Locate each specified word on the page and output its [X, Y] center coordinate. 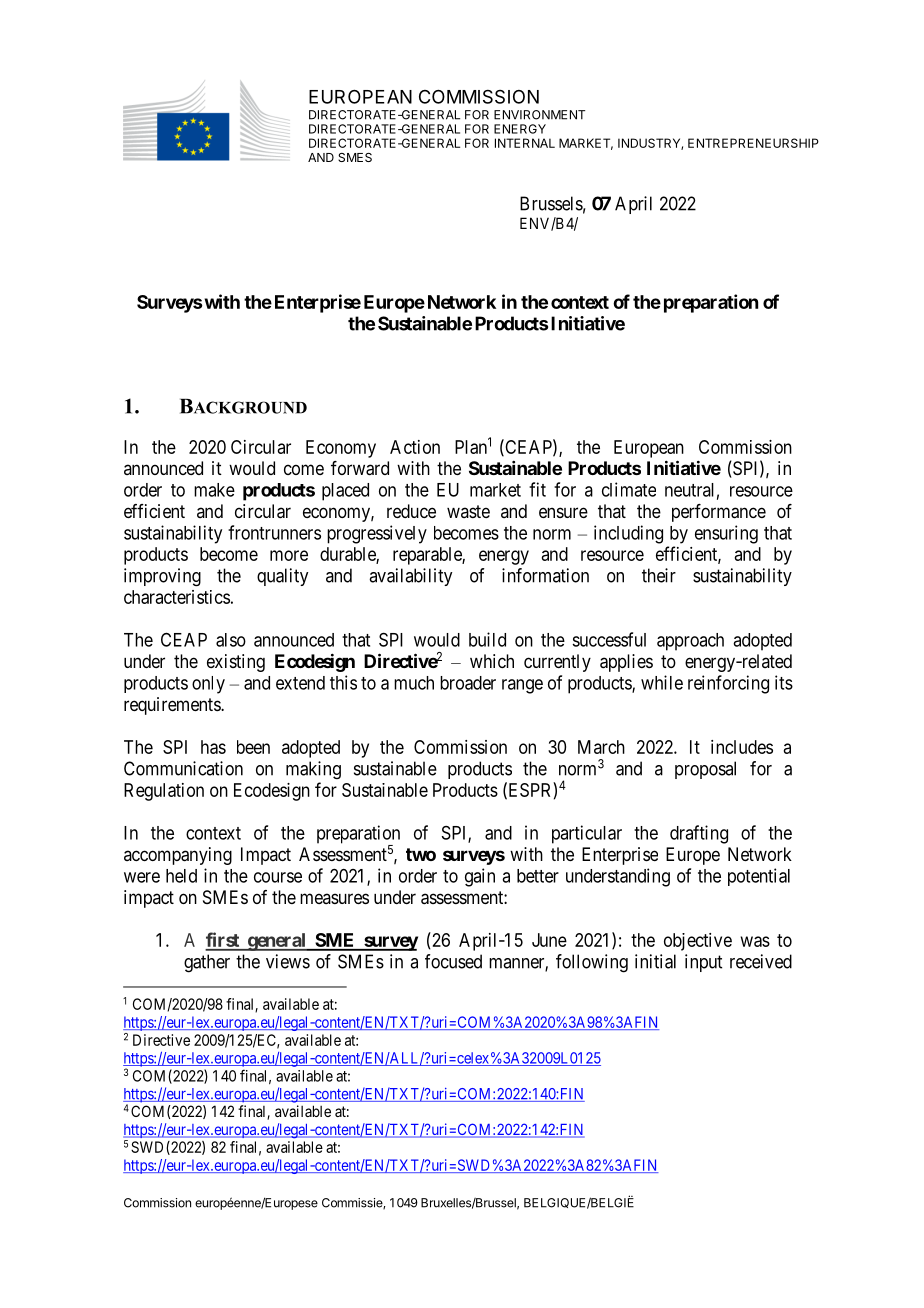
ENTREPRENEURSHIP [753, 143]
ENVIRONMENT [539, 115]
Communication [183, 768]
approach [690, 642]
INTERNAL [525, 143]
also [231, 640]
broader [468, 683]
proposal [705, 770]
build [487, 639]
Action [415, 447]
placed [345, 492]
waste [468, 511]
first [223, 941]
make [214, 490]
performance [719, 513]
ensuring [726, 534]
